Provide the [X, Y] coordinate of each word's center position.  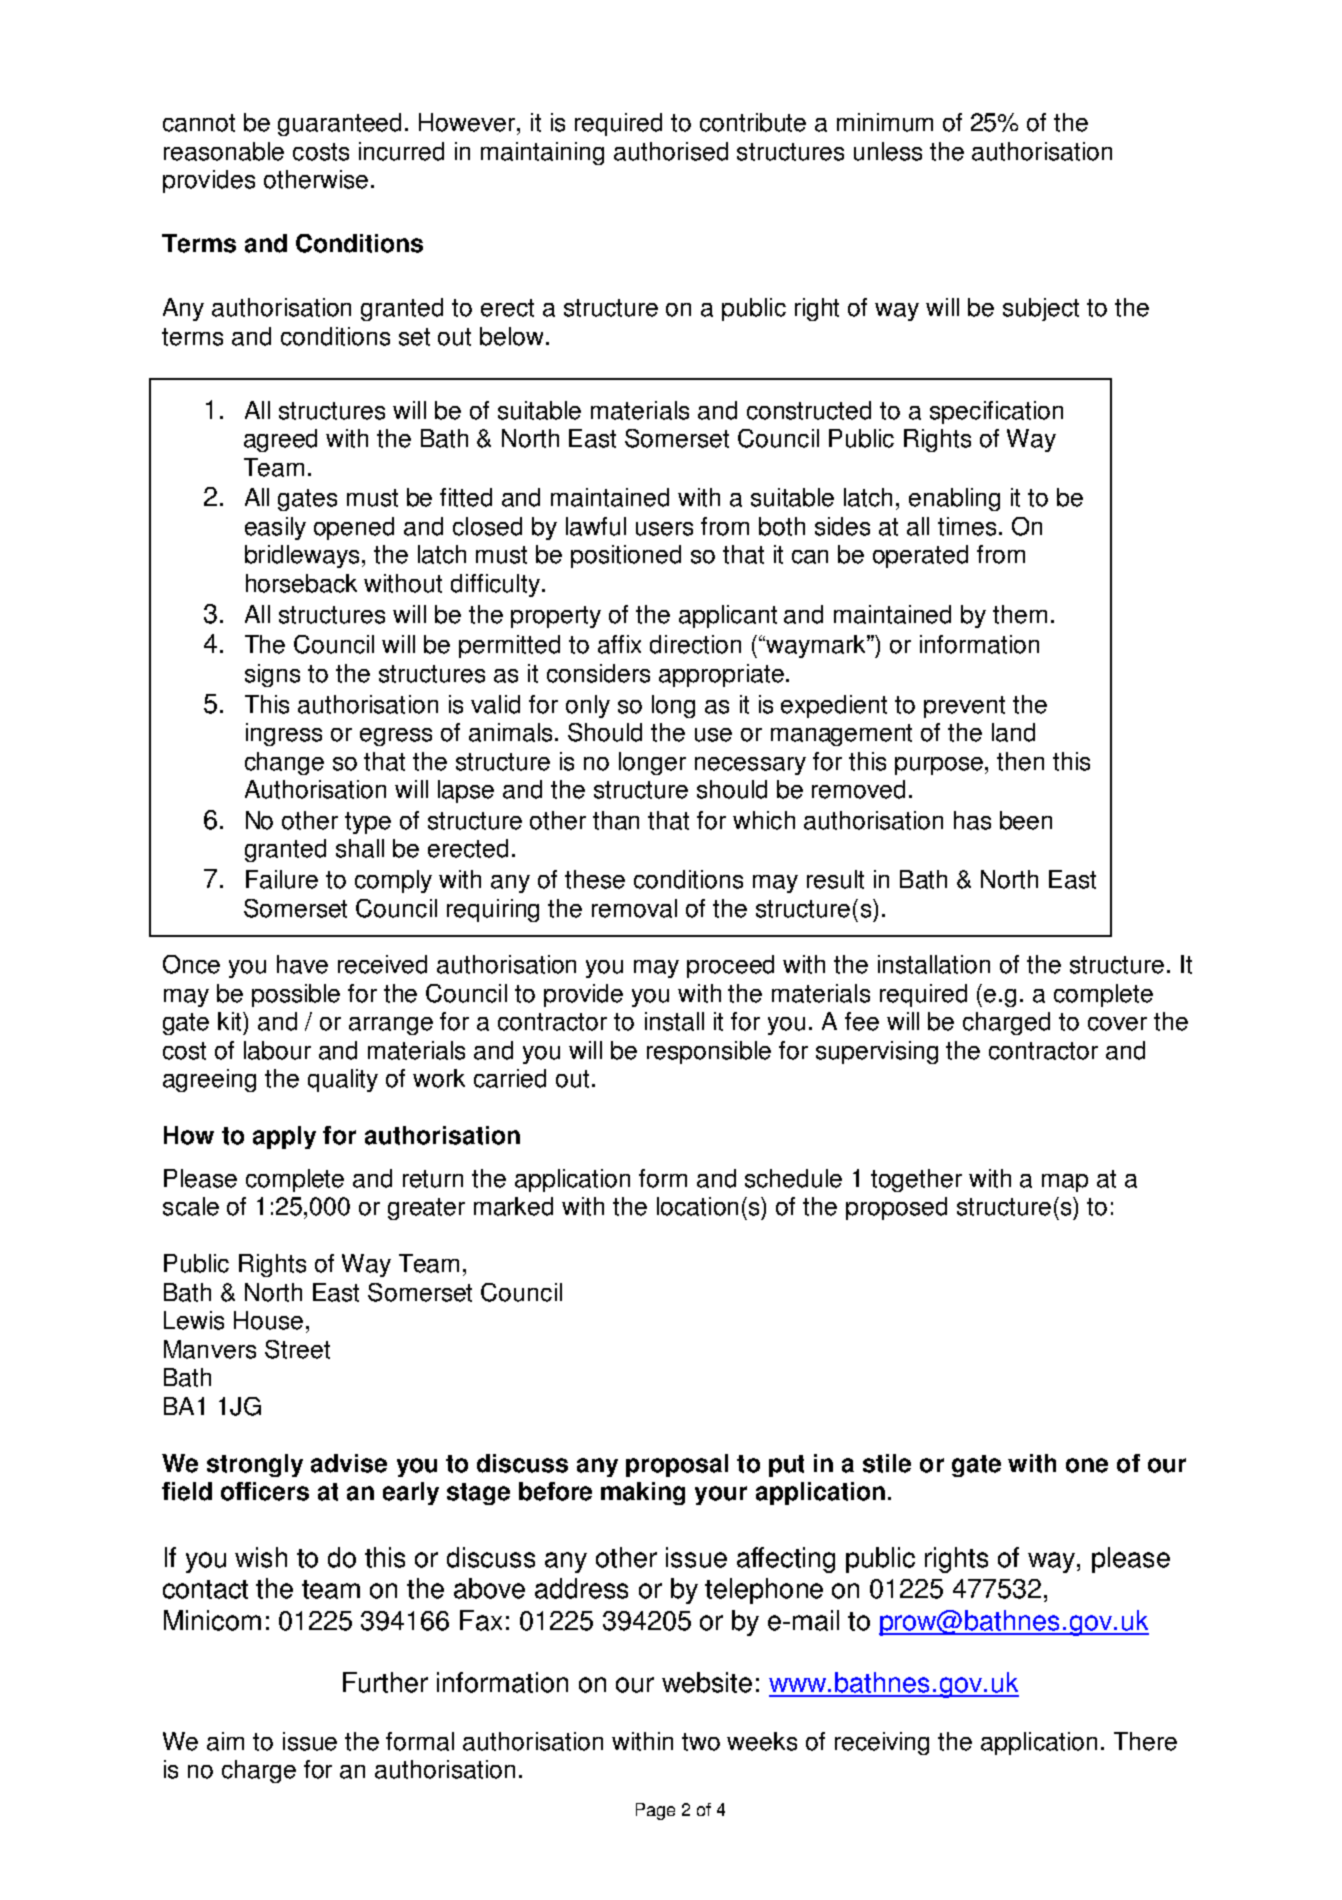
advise [349, 1463]
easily [275, 528]
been [1026, 820]
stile [887, 1463]
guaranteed [339, 124]
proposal [677, 1465]
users [664, 529]
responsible [709, 1052]
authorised [671, 151]
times [967, 526]
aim [225, 1741]
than [616, 820]
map [1065, 1183]
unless [888, 151]
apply [284, 1137]
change [284, 763]
